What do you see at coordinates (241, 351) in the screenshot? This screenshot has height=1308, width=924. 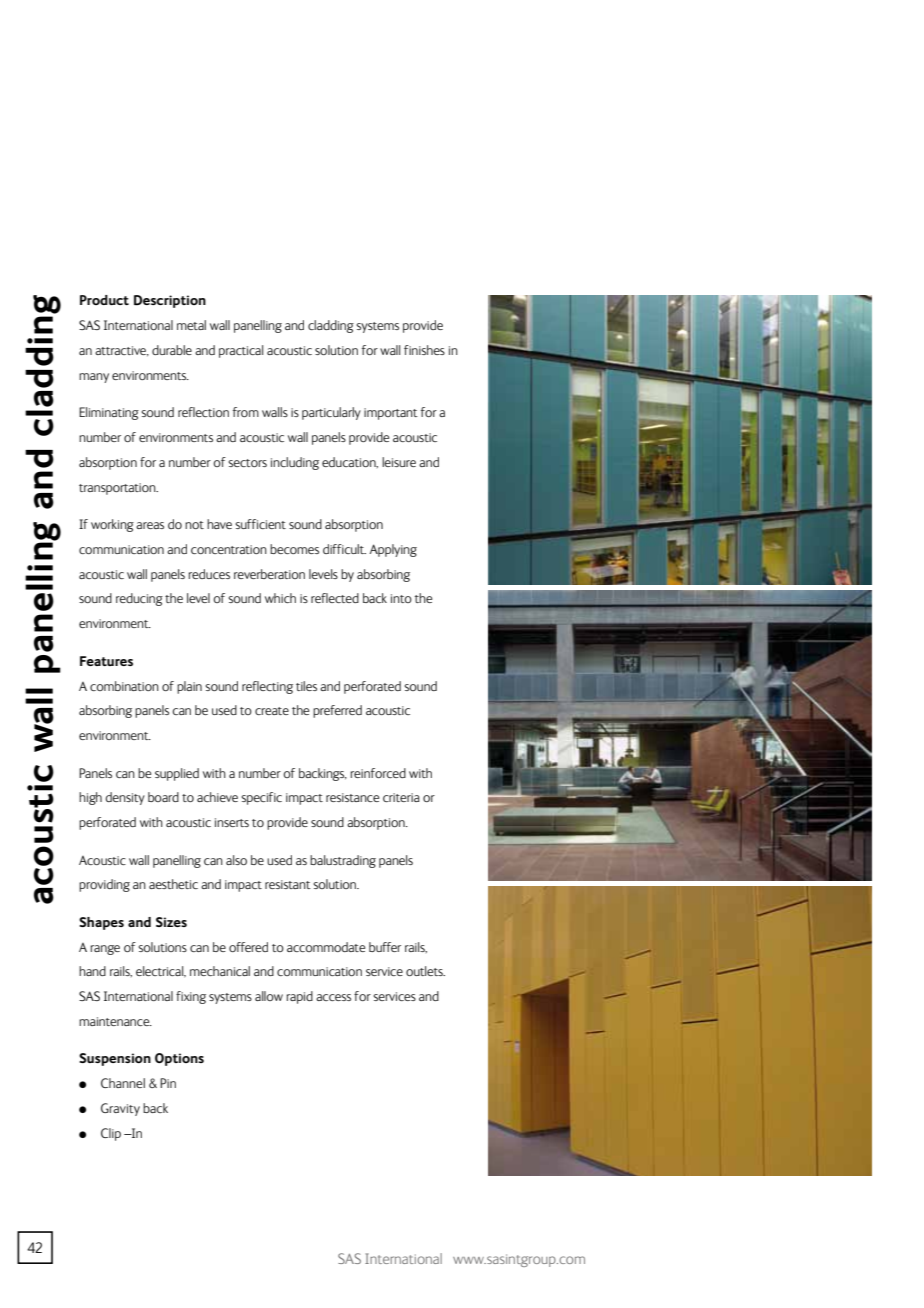 I see `practical` at bounding box center [241, 351].
